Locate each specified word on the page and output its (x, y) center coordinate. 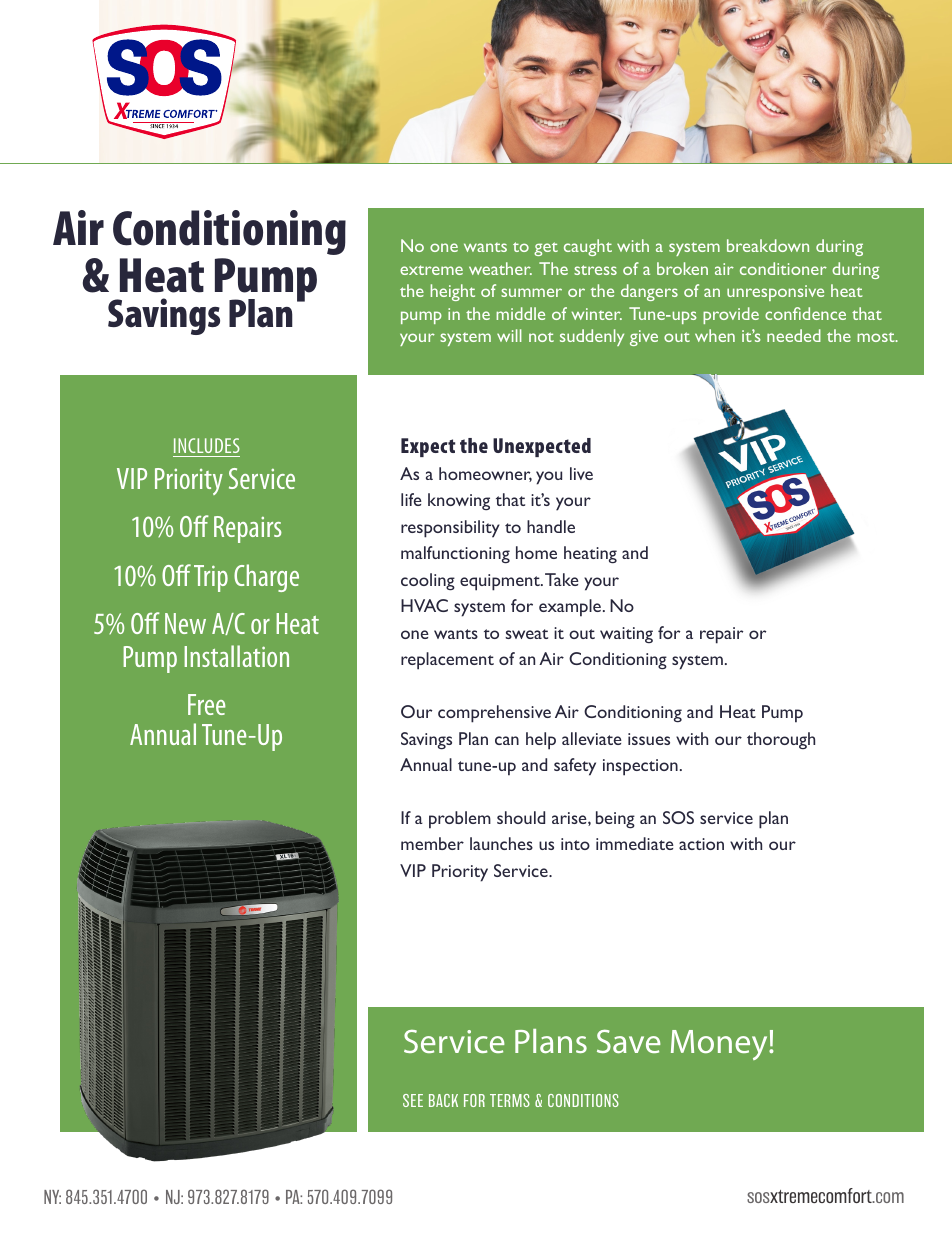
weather (500, 268)
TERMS (510, 1100)
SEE (413, 1100)
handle (551, 526)
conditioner (783, 268)
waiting (626, 635)
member (432, 843)
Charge (266, 578)
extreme (431, 270)
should (521, 817)
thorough (781, 740)
